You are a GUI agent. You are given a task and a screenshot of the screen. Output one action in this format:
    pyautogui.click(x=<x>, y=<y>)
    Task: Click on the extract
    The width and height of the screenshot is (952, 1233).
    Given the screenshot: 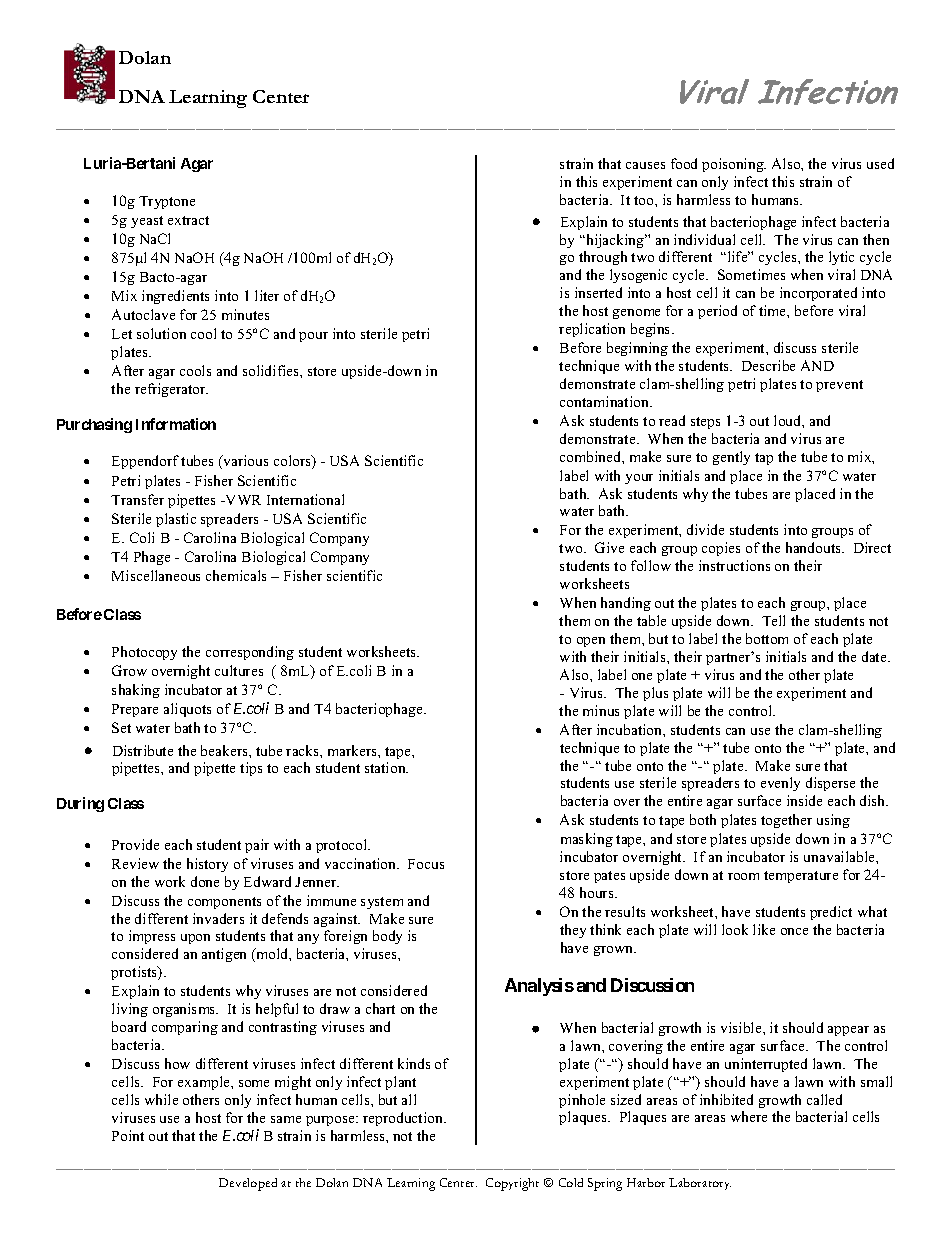 What is the action you would take?
    pyautogui.click(x=188, y=220)
